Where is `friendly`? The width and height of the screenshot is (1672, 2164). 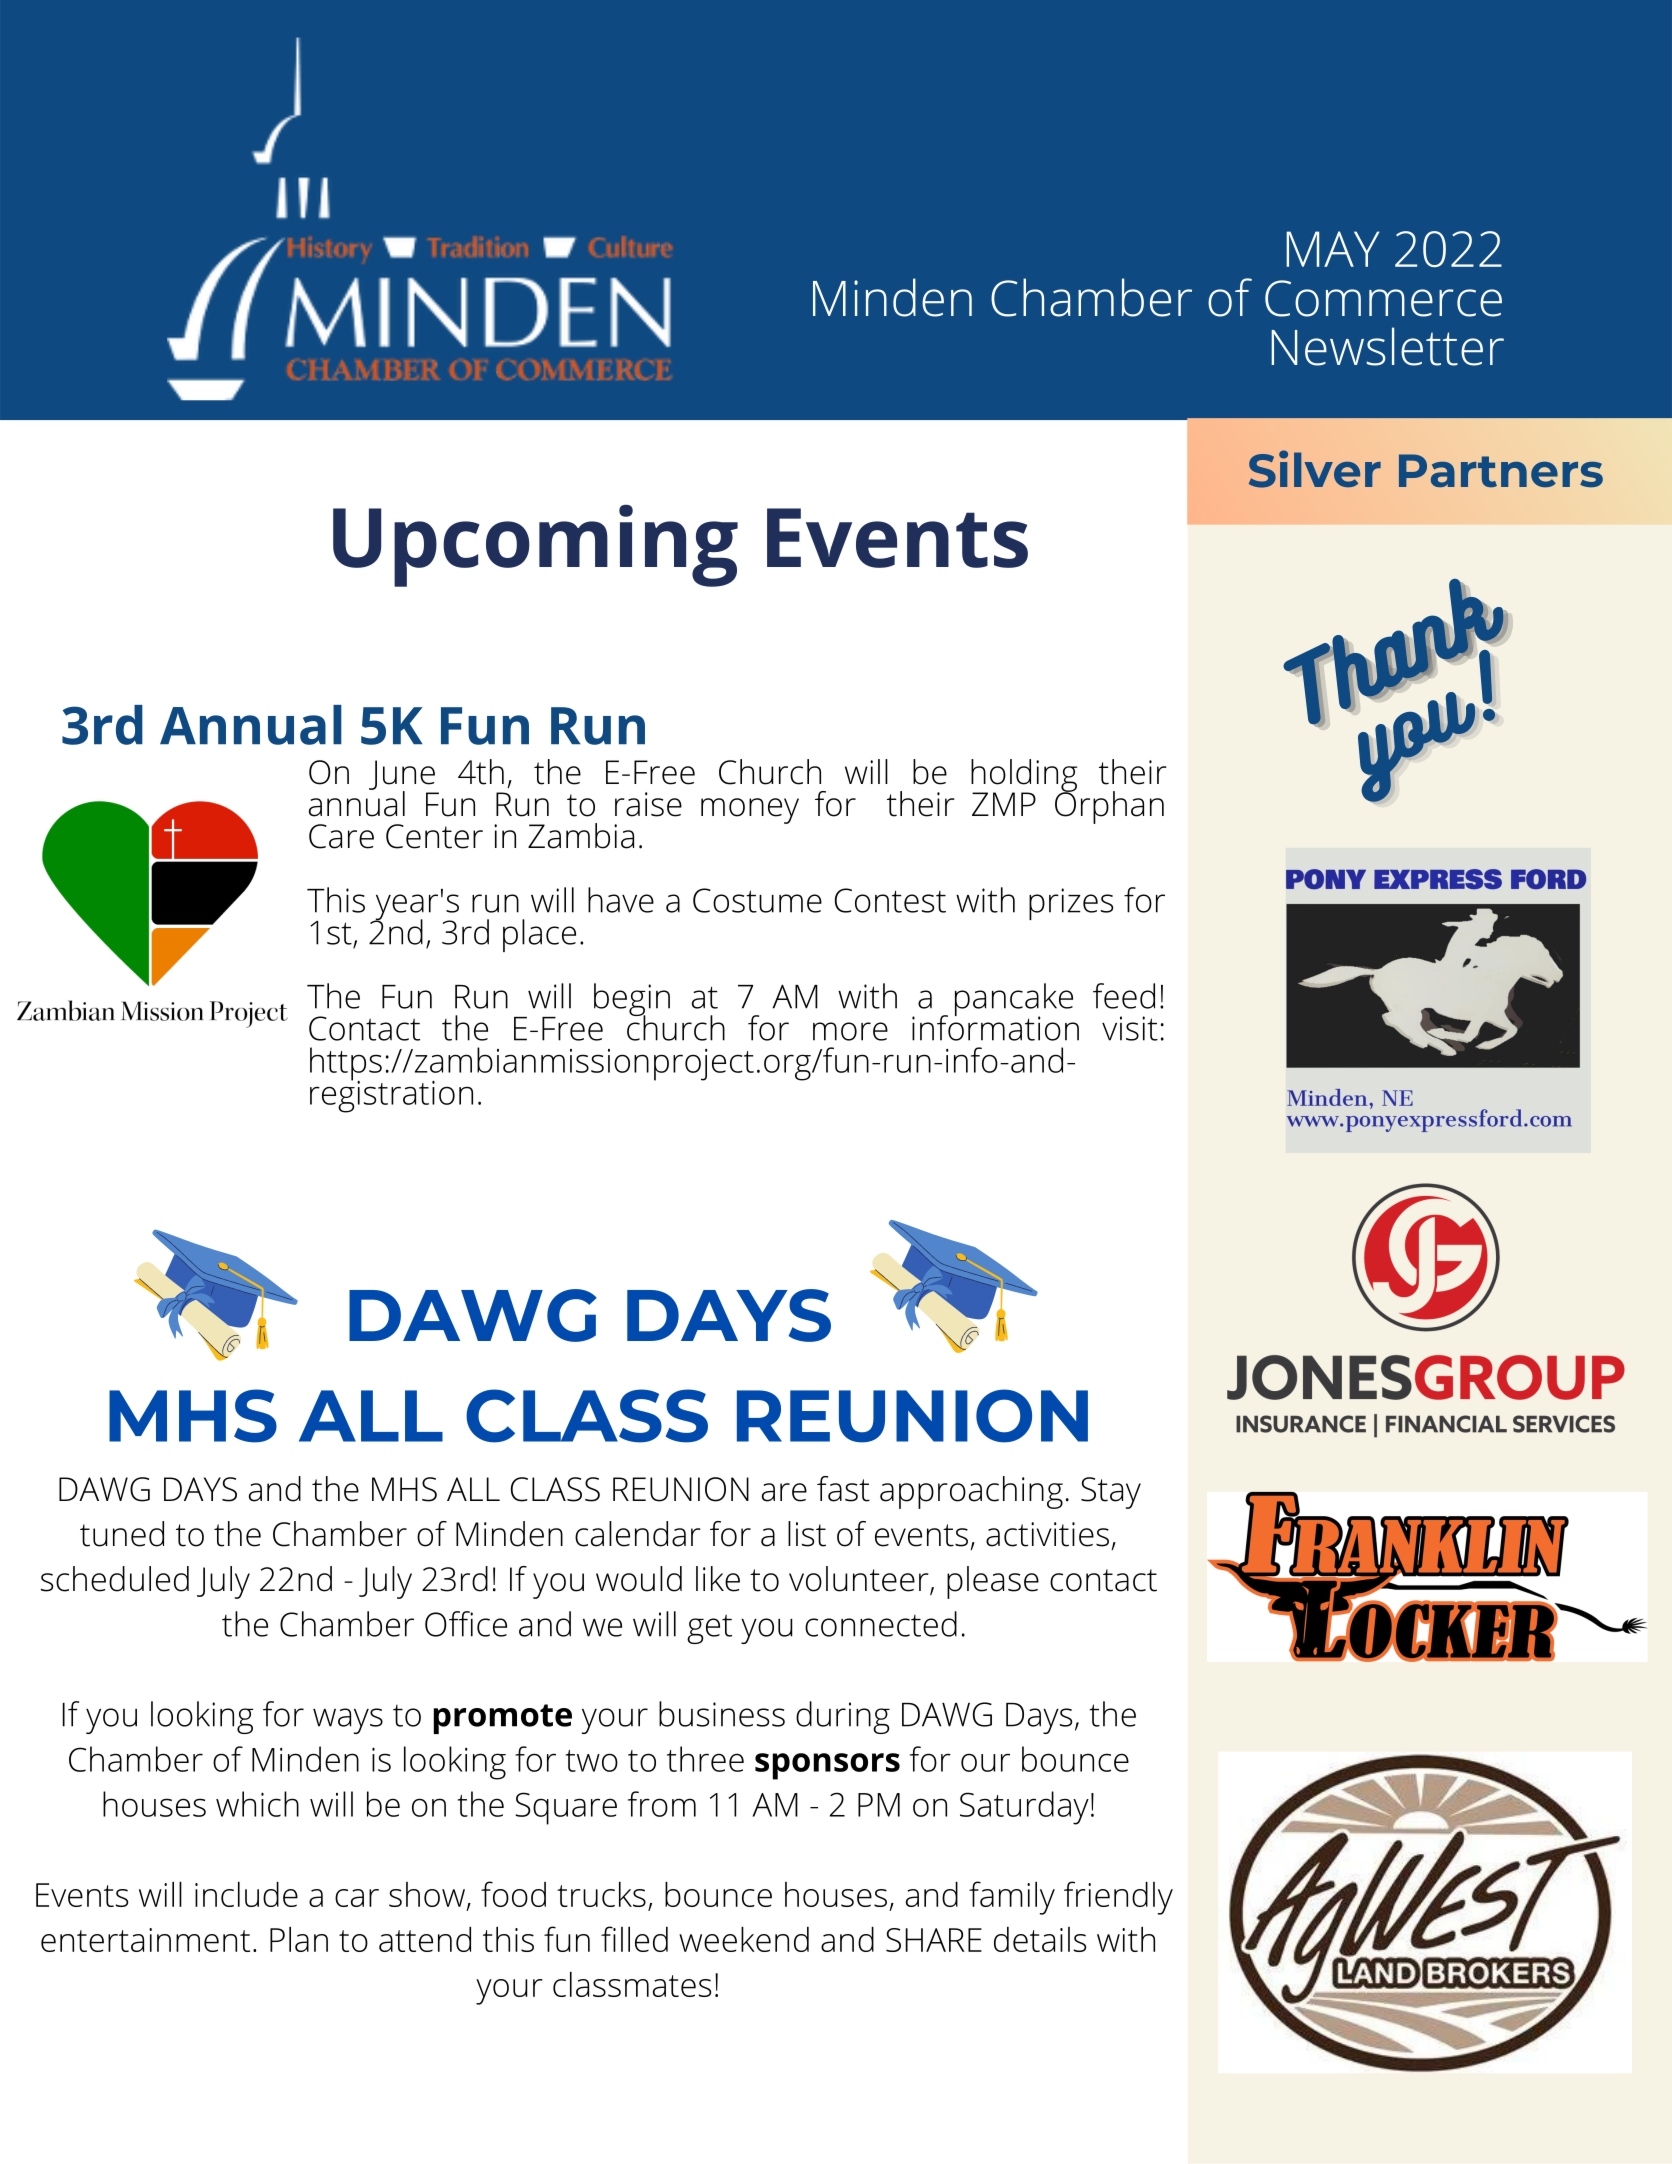 friendly is located at coordinates (1118, 1898).
